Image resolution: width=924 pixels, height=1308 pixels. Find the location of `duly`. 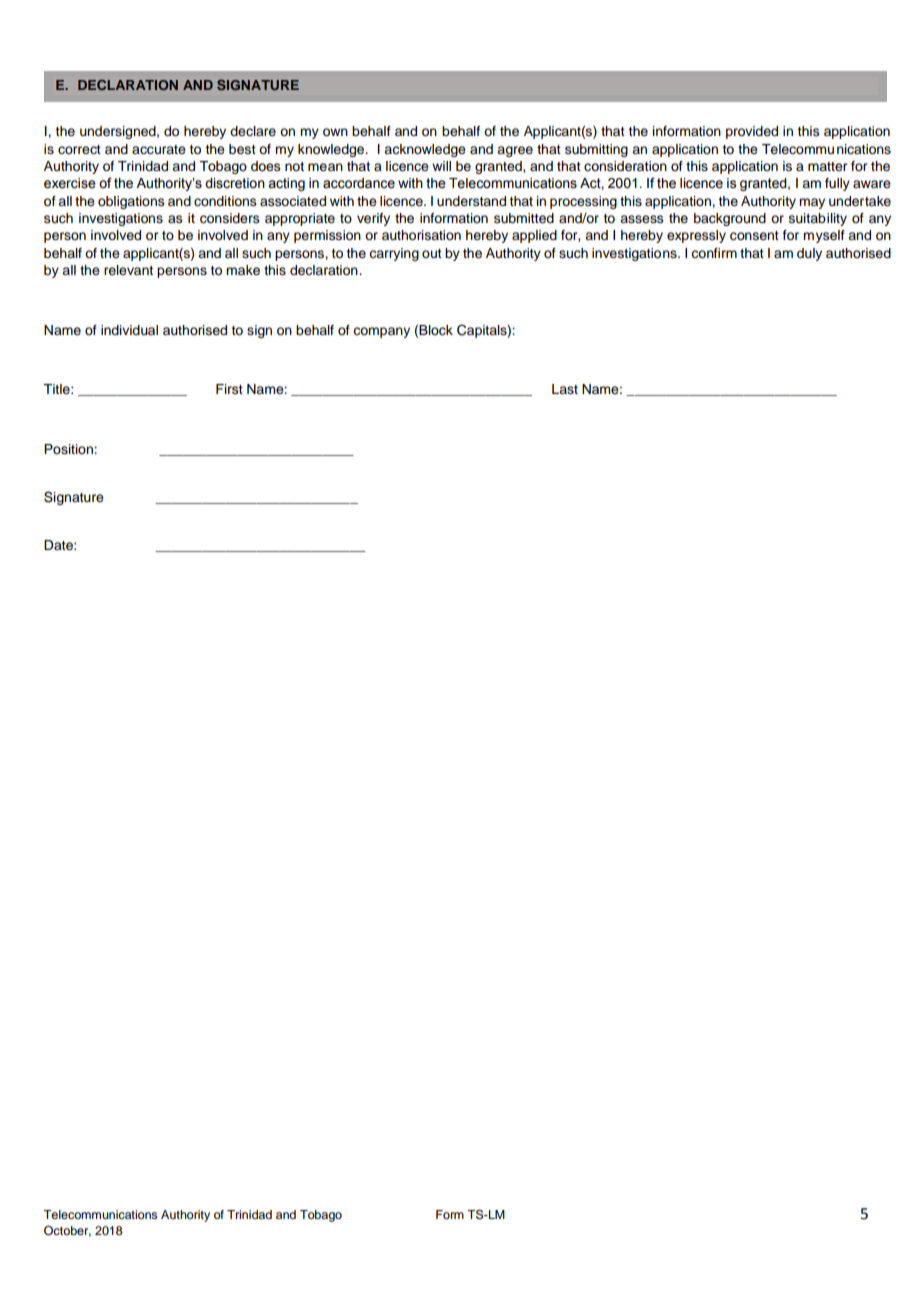

duly is located at coordinates (809, 254).
